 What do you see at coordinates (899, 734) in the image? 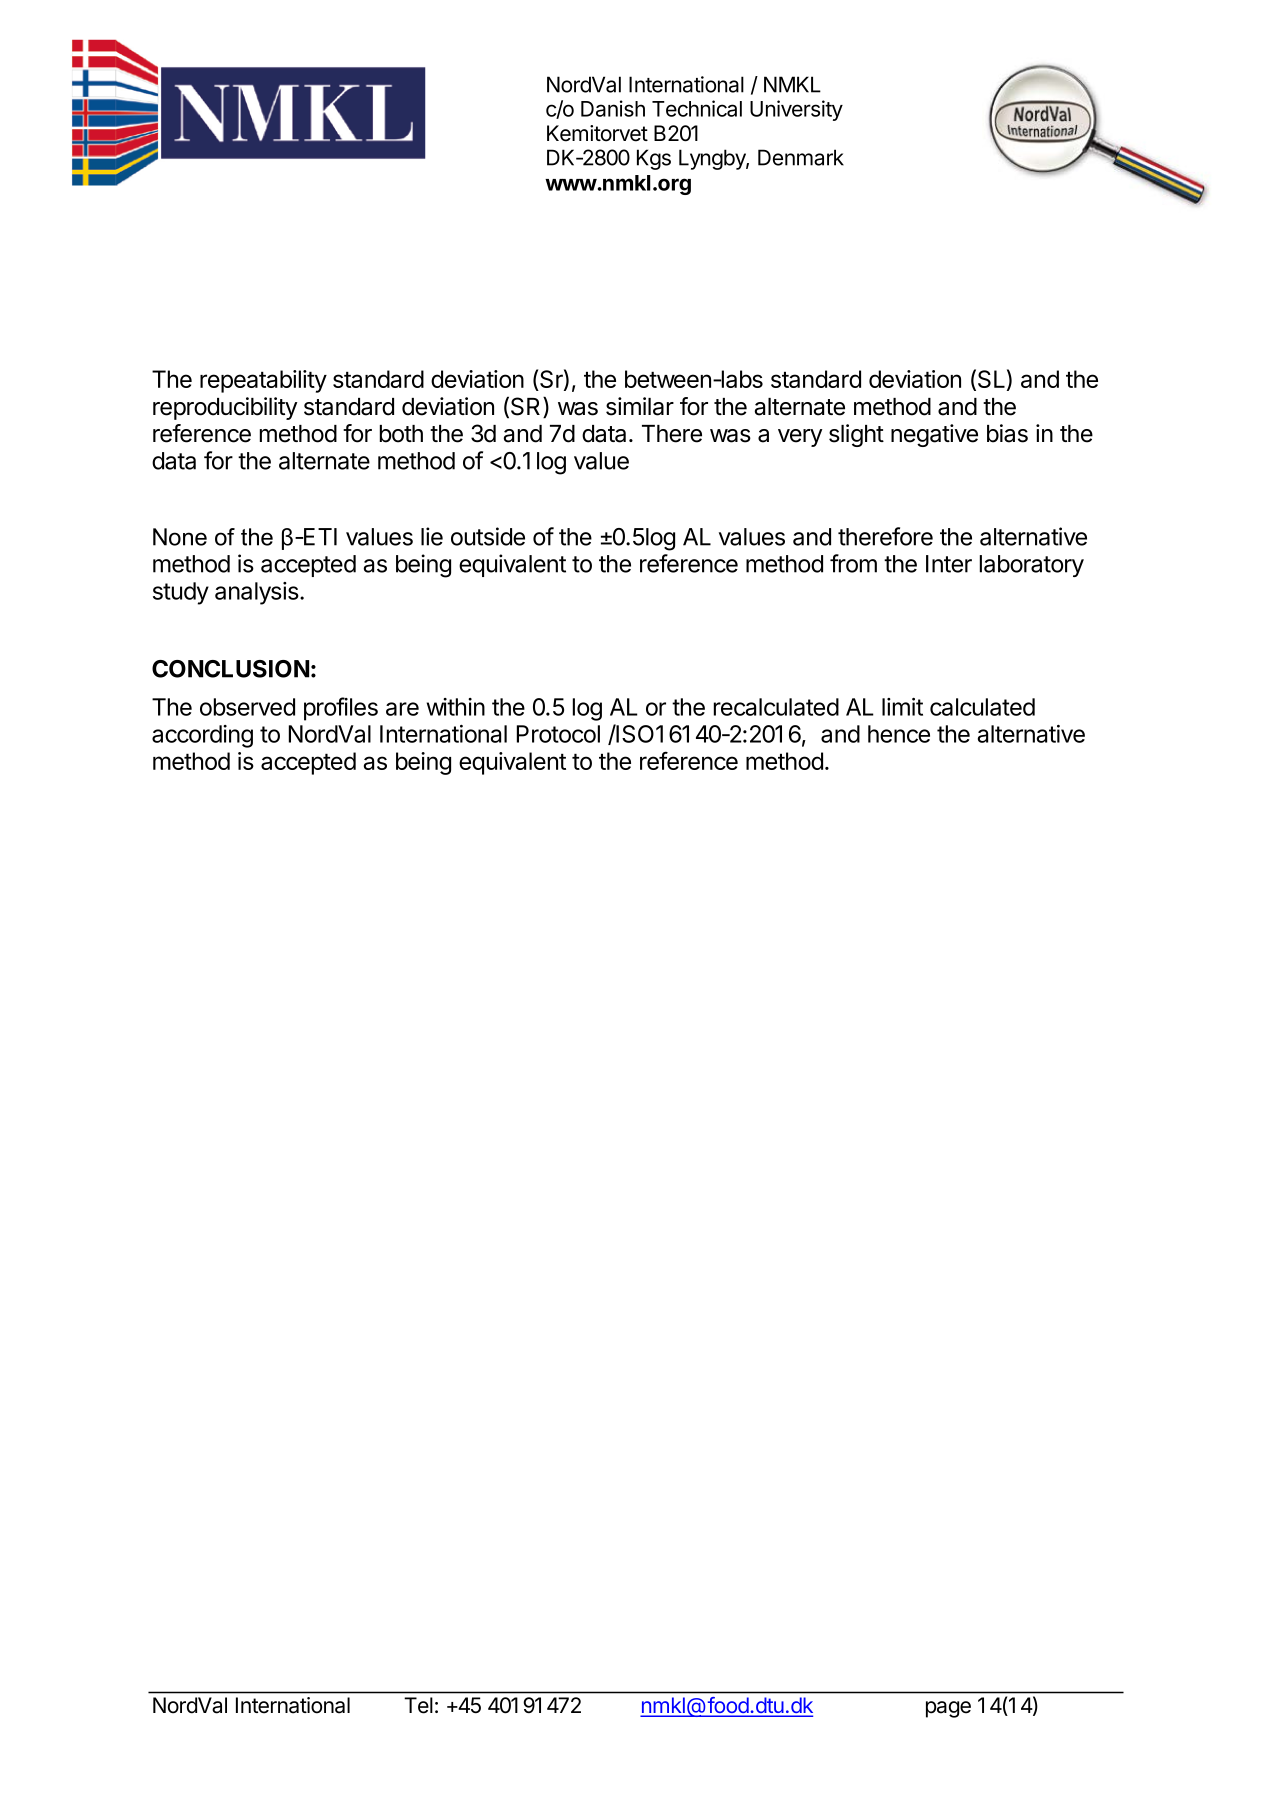
I see `hence` at bounding box center [899, 734].
